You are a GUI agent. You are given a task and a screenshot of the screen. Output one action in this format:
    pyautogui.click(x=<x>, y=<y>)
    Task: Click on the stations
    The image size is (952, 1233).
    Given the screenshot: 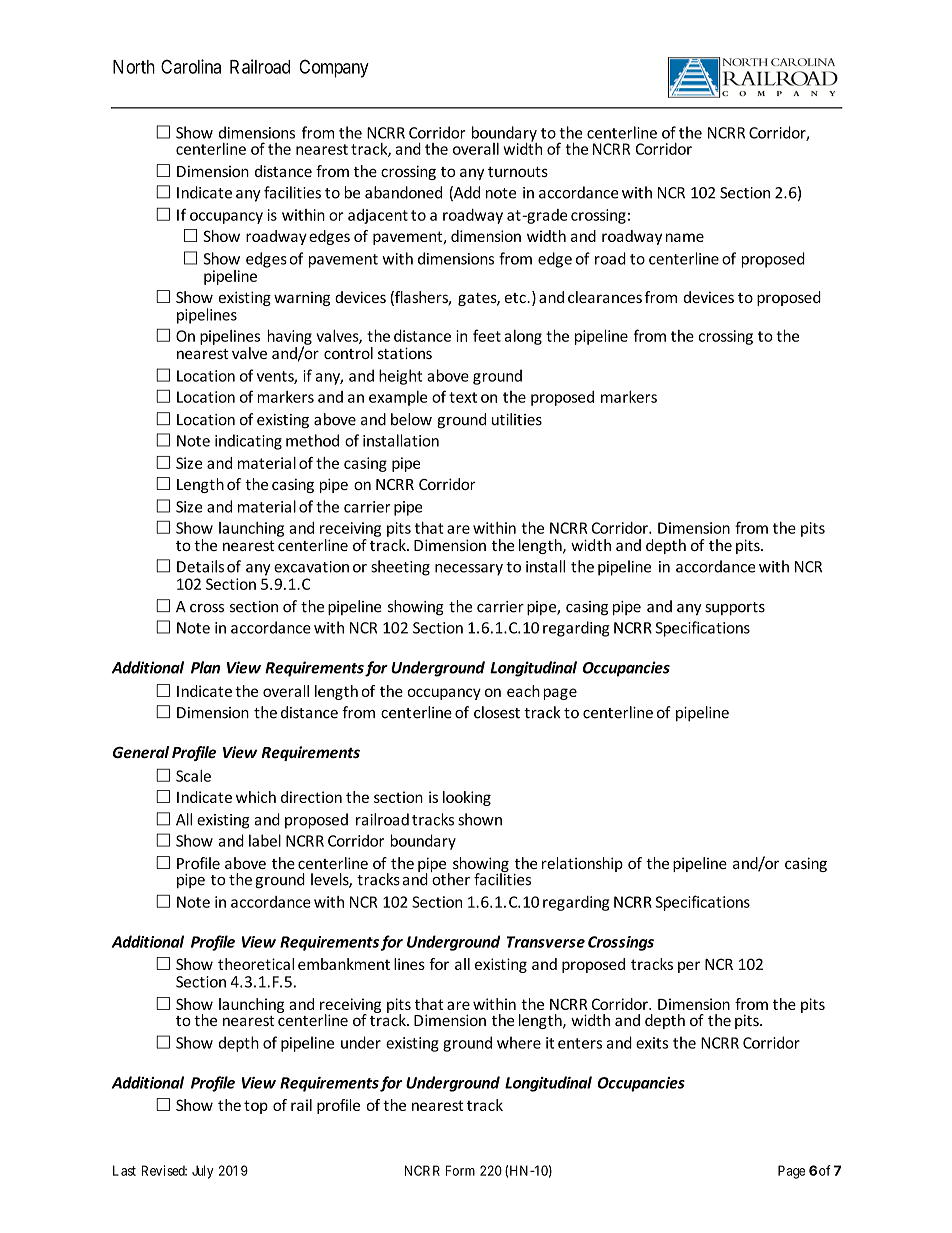 What is the action you would take?
    pyautogui.click(x=405, y=353)
